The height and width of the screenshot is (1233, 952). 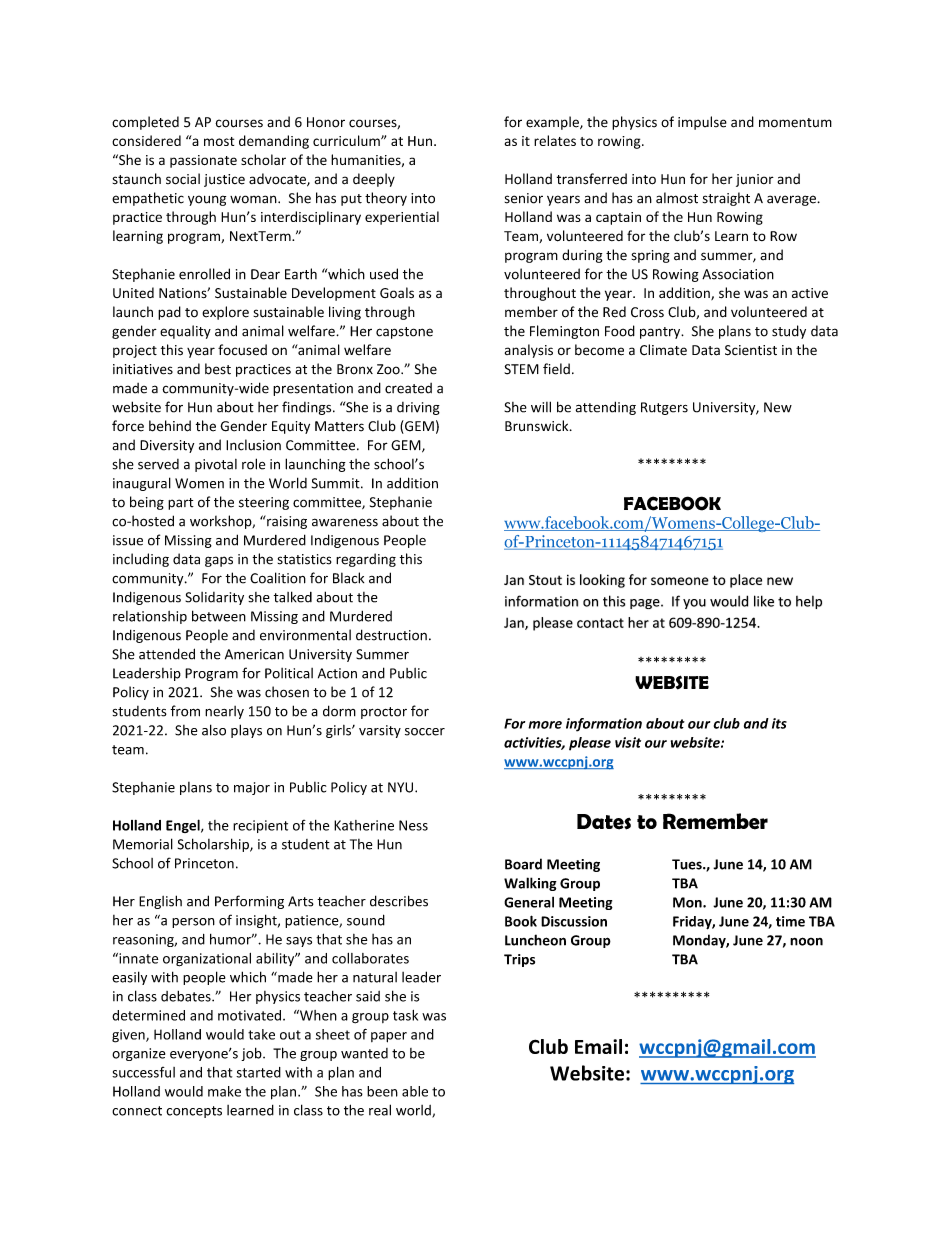 What do you see at coordinates (216, 465) in the screenshot?
I see `pivotal` at bounding box center [216, 465].
